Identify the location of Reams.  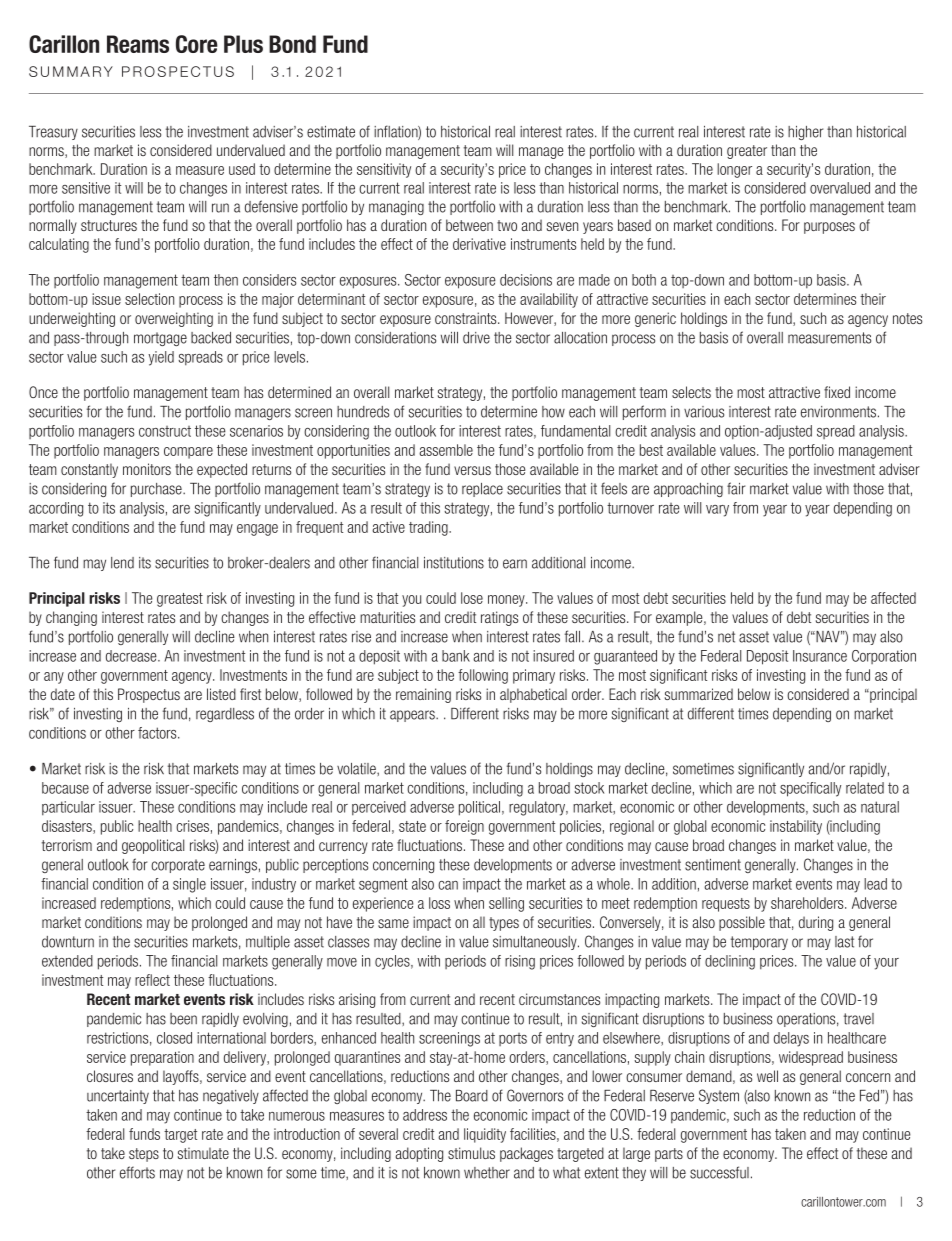
(138, 44).
